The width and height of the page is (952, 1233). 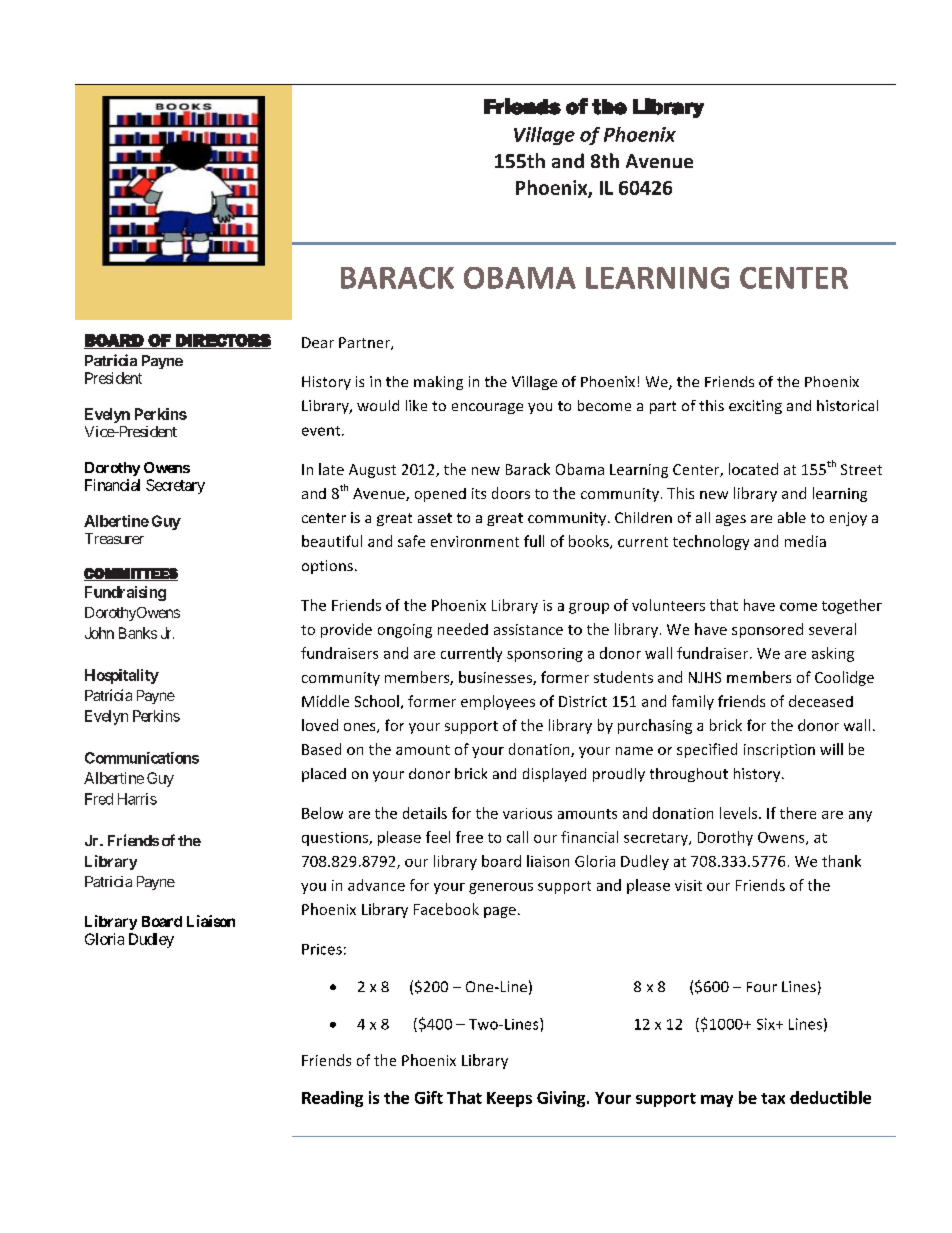 What do you see at coordinates (469, 837) in the page?
I see `free` at bounding box center [469, 837].
